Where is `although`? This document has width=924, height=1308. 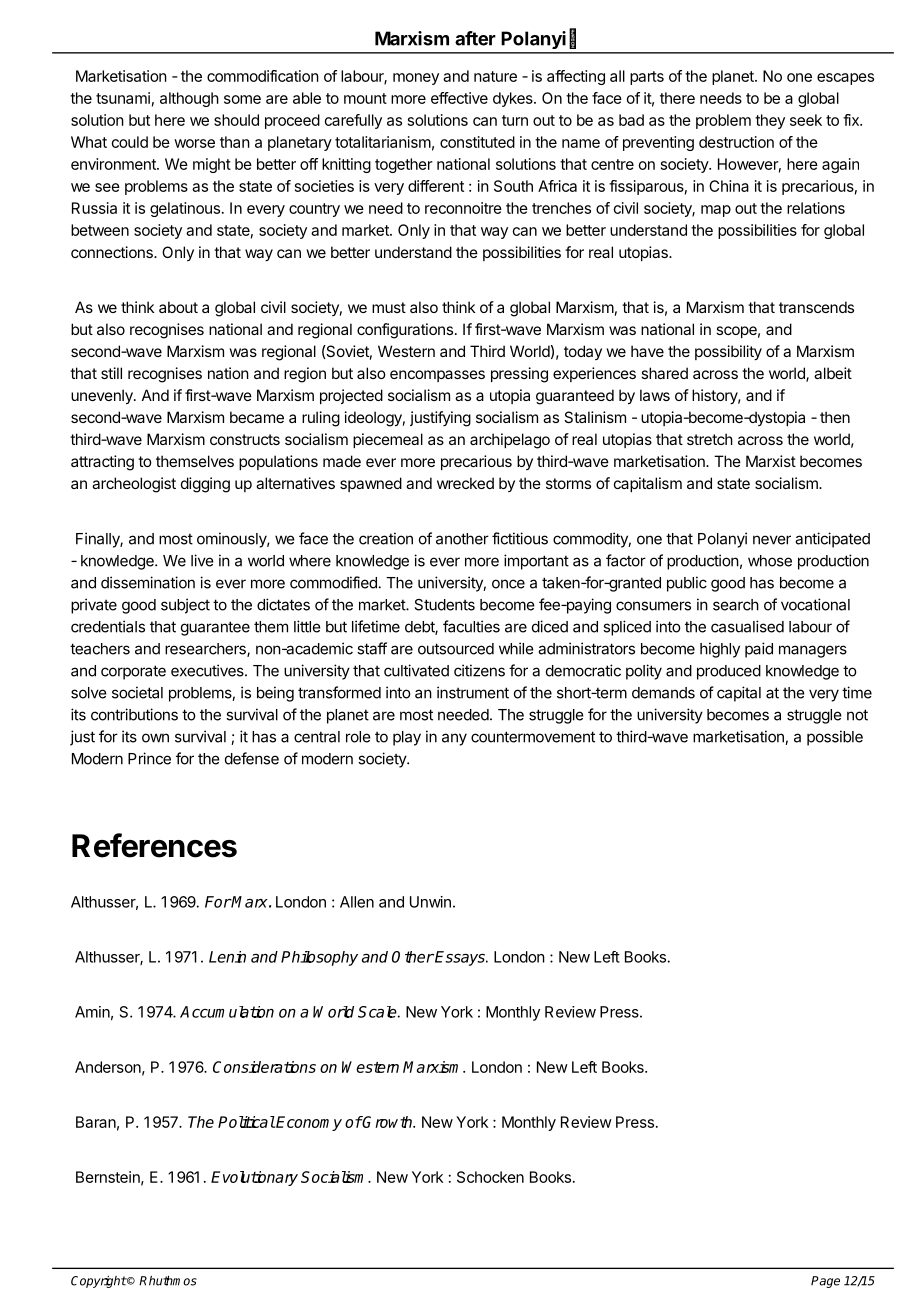 although is located at coordinates (189, 99).
